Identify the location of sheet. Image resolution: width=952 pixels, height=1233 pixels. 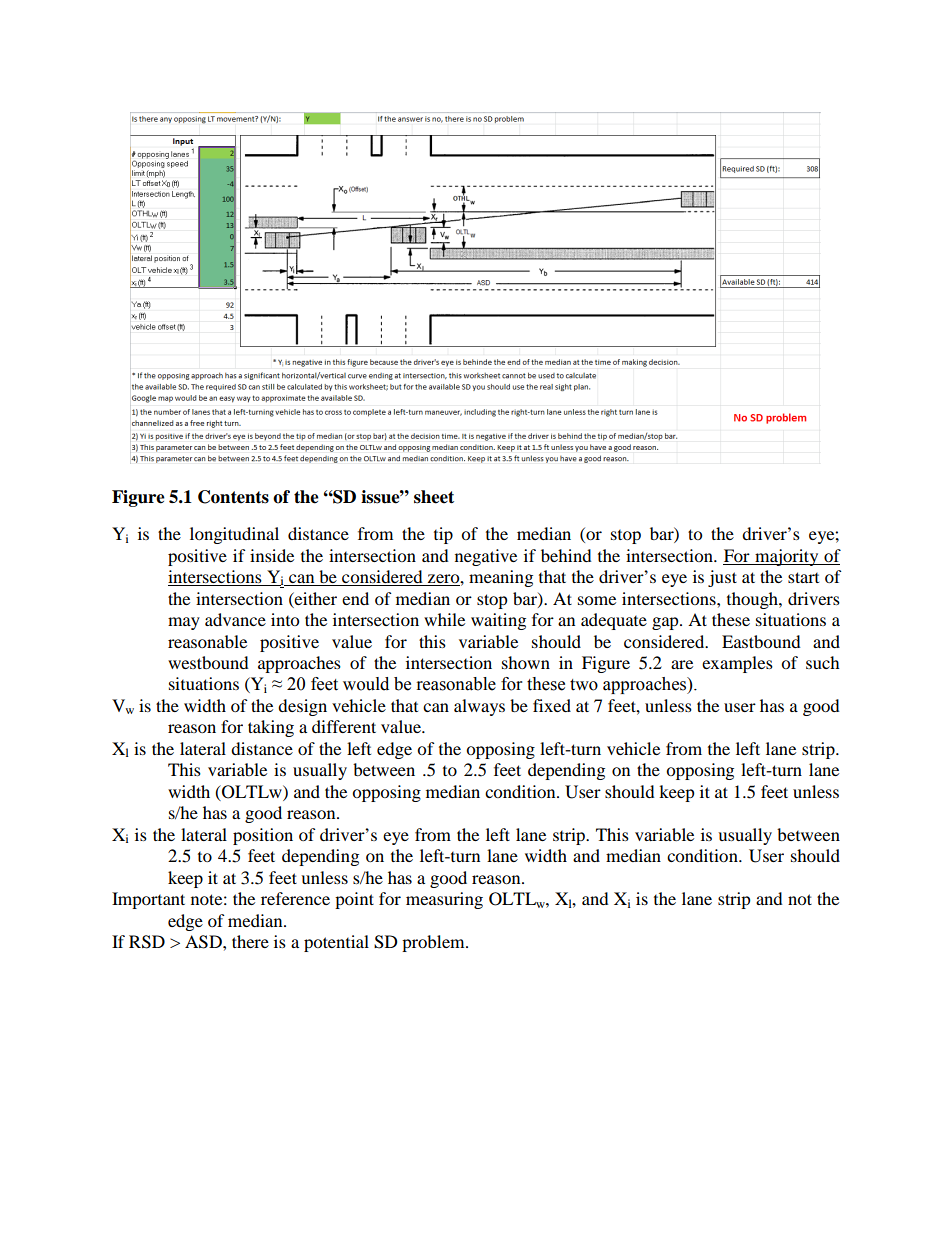
(434, 497).
